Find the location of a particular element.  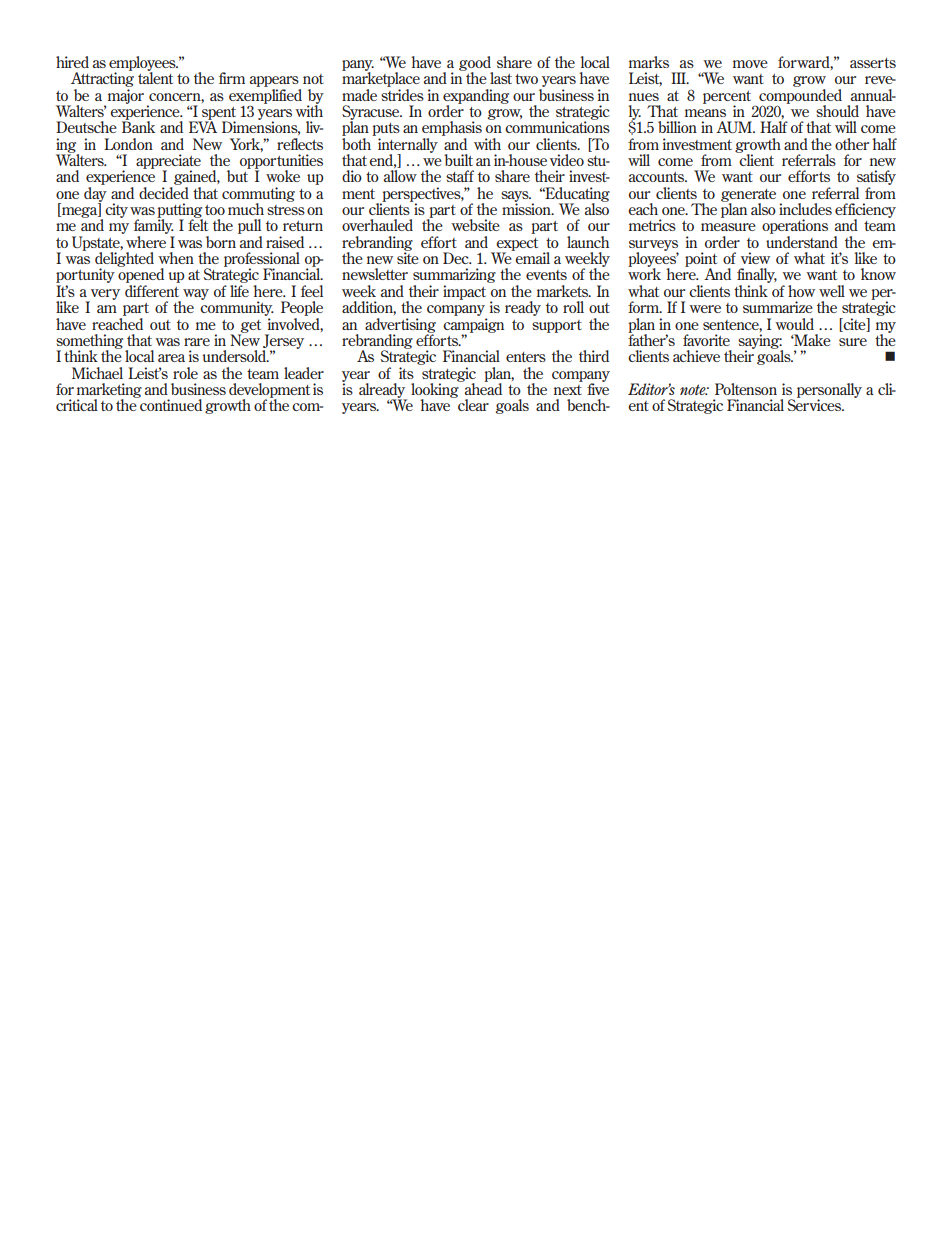

personally is located at coordinates (829, 391).
